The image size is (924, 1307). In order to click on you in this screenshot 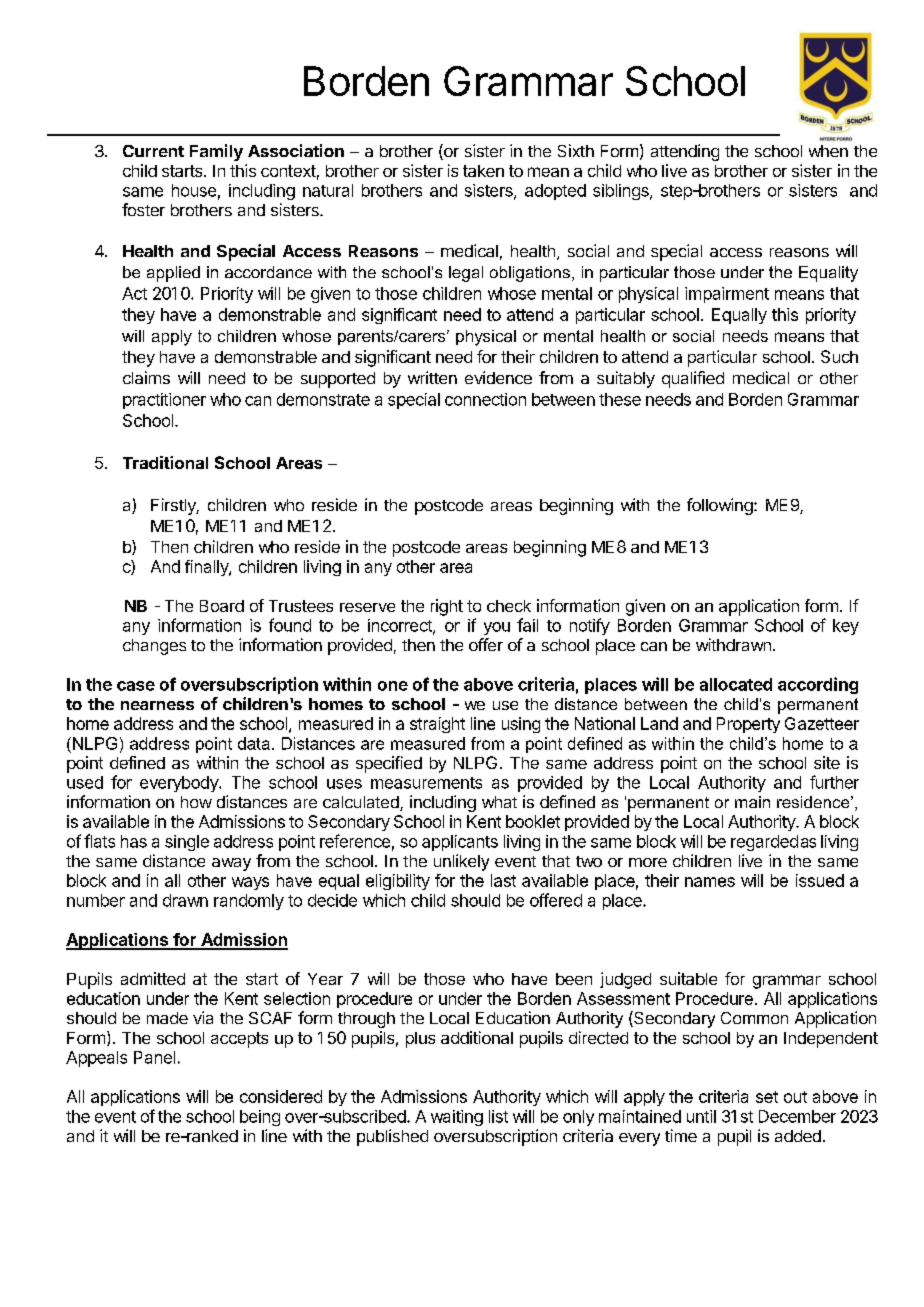, I will do `click(497, 628)`.
